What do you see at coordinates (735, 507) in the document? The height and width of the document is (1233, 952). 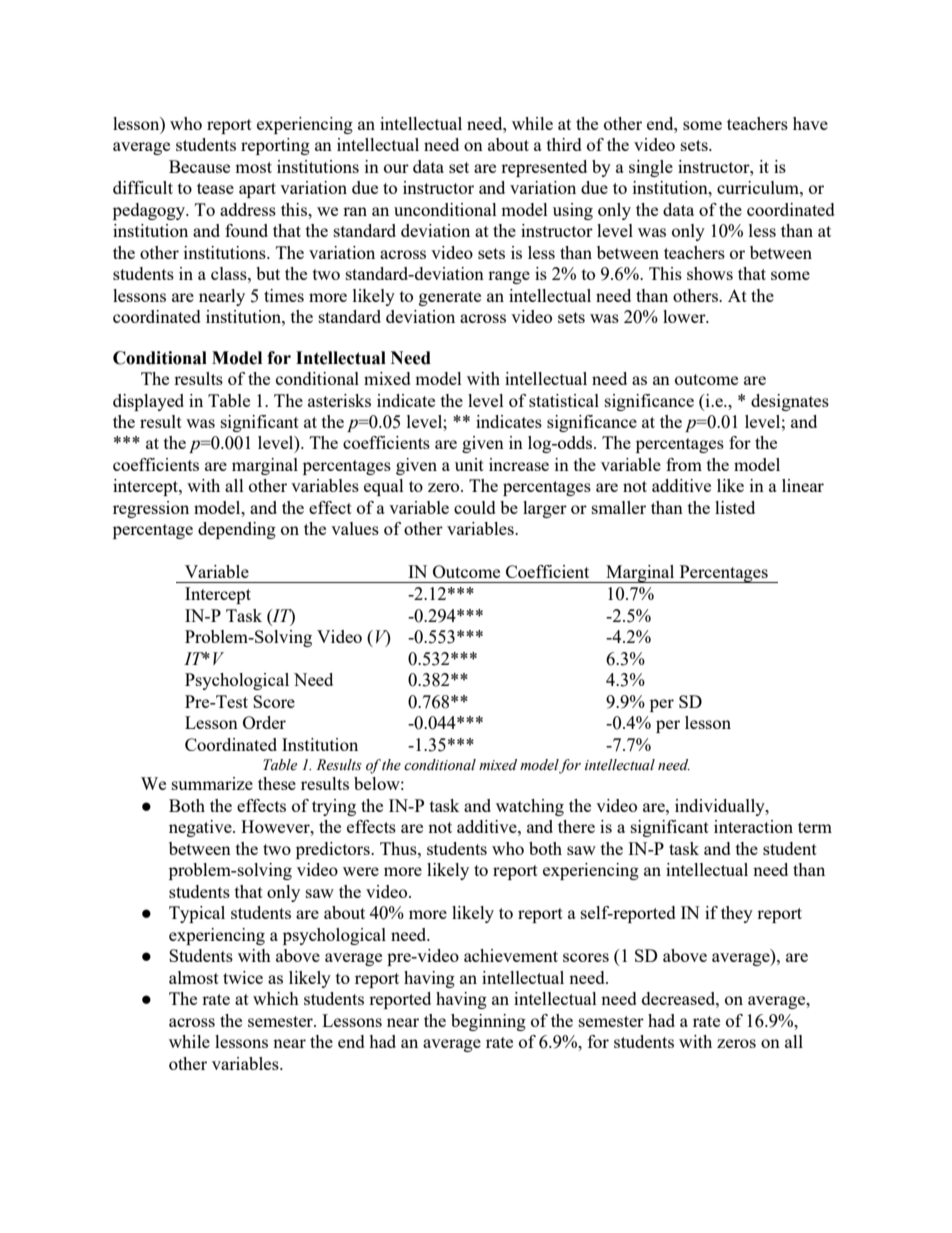 I see `listed` at bounding box center [735, 507].
